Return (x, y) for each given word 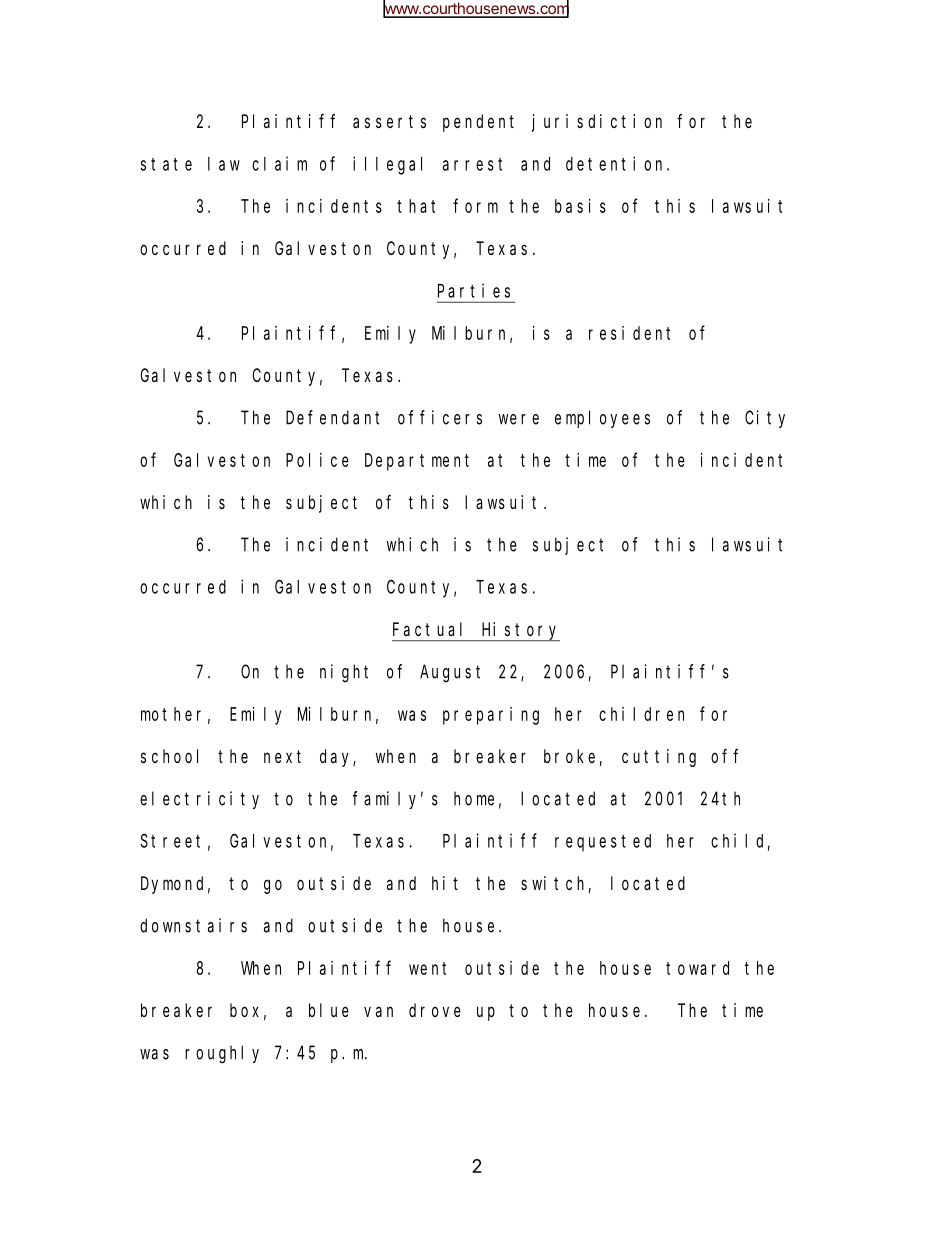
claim (279, 163)
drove (435, 1010)
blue (329, 1010)
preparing (491, 716)
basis (580, 206)
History (520, 631)
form (475, 205)
